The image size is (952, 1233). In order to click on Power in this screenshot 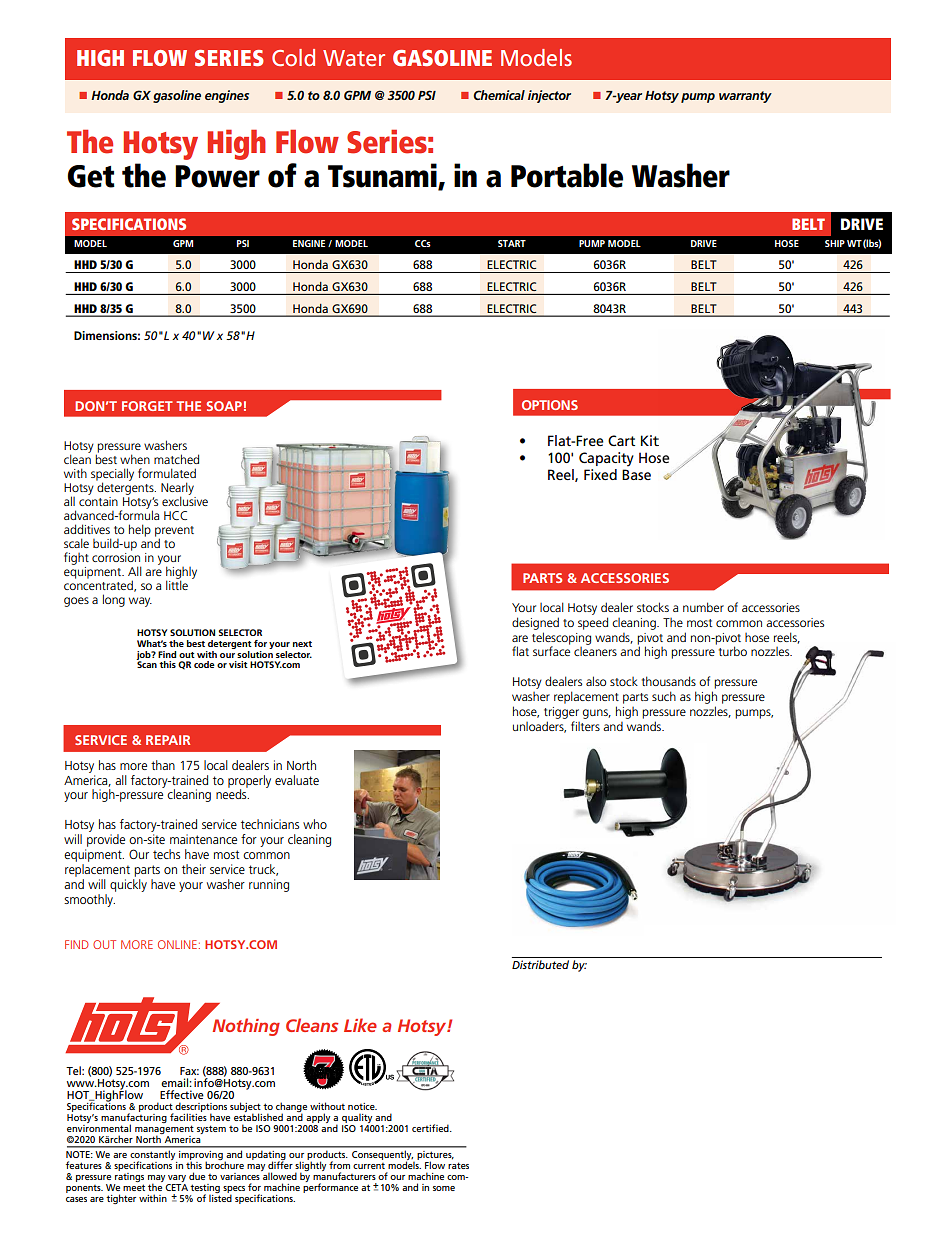, I will do `click(217, 176)`.
